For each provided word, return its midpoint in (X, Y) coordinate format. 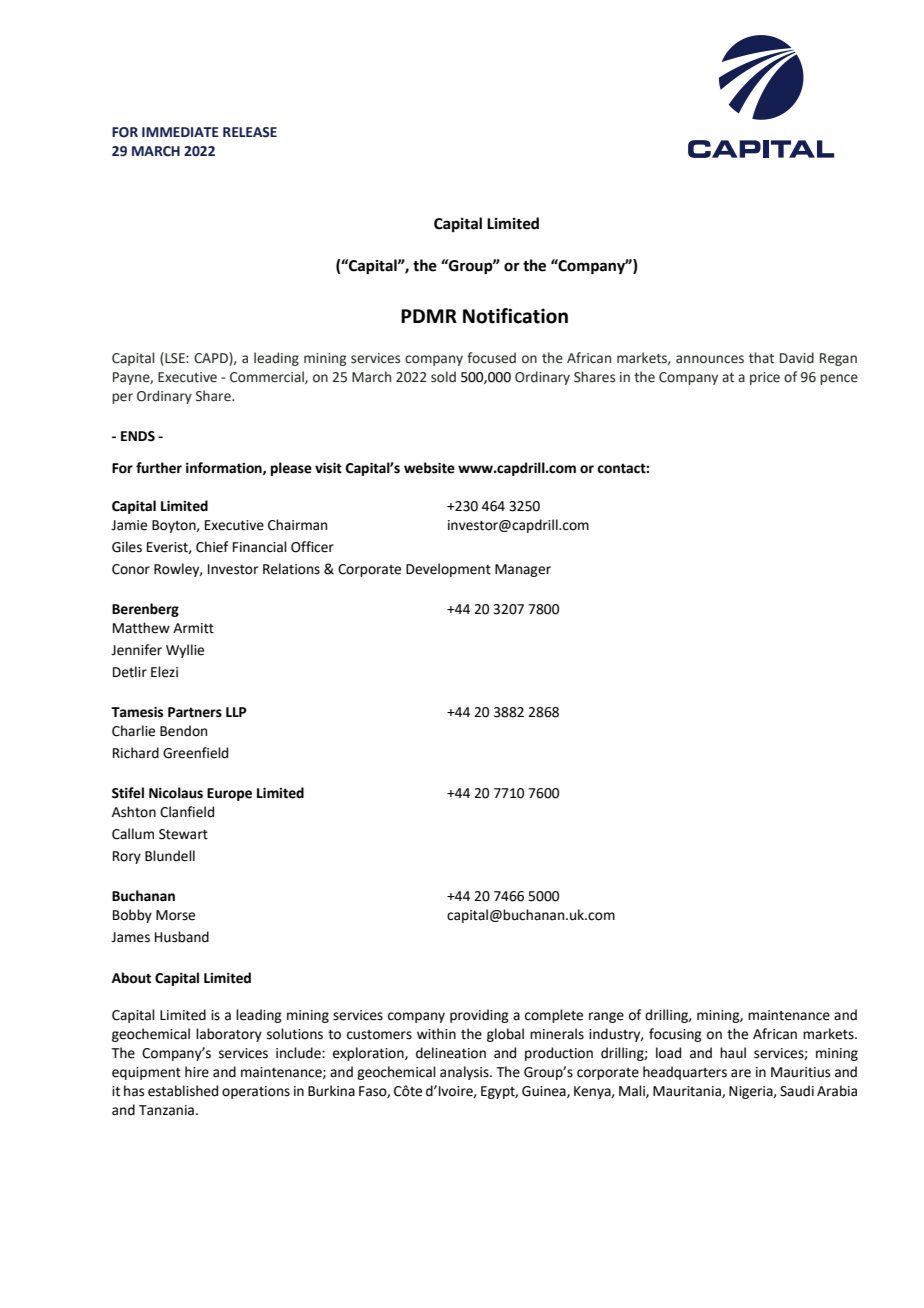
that (761, 358)
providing (479, 1016)
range (606, 1017)
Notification (515, 316)
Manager (523, 570)
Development (448, 570)
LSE (175, 358)
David (797, 358)
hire (197, 1072)
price (765, 378)
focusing (675, 1035)
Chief (212, 547)
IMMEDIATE (180, 132)
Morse (175, 915)
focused (491, 358)
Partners (195, 712)
